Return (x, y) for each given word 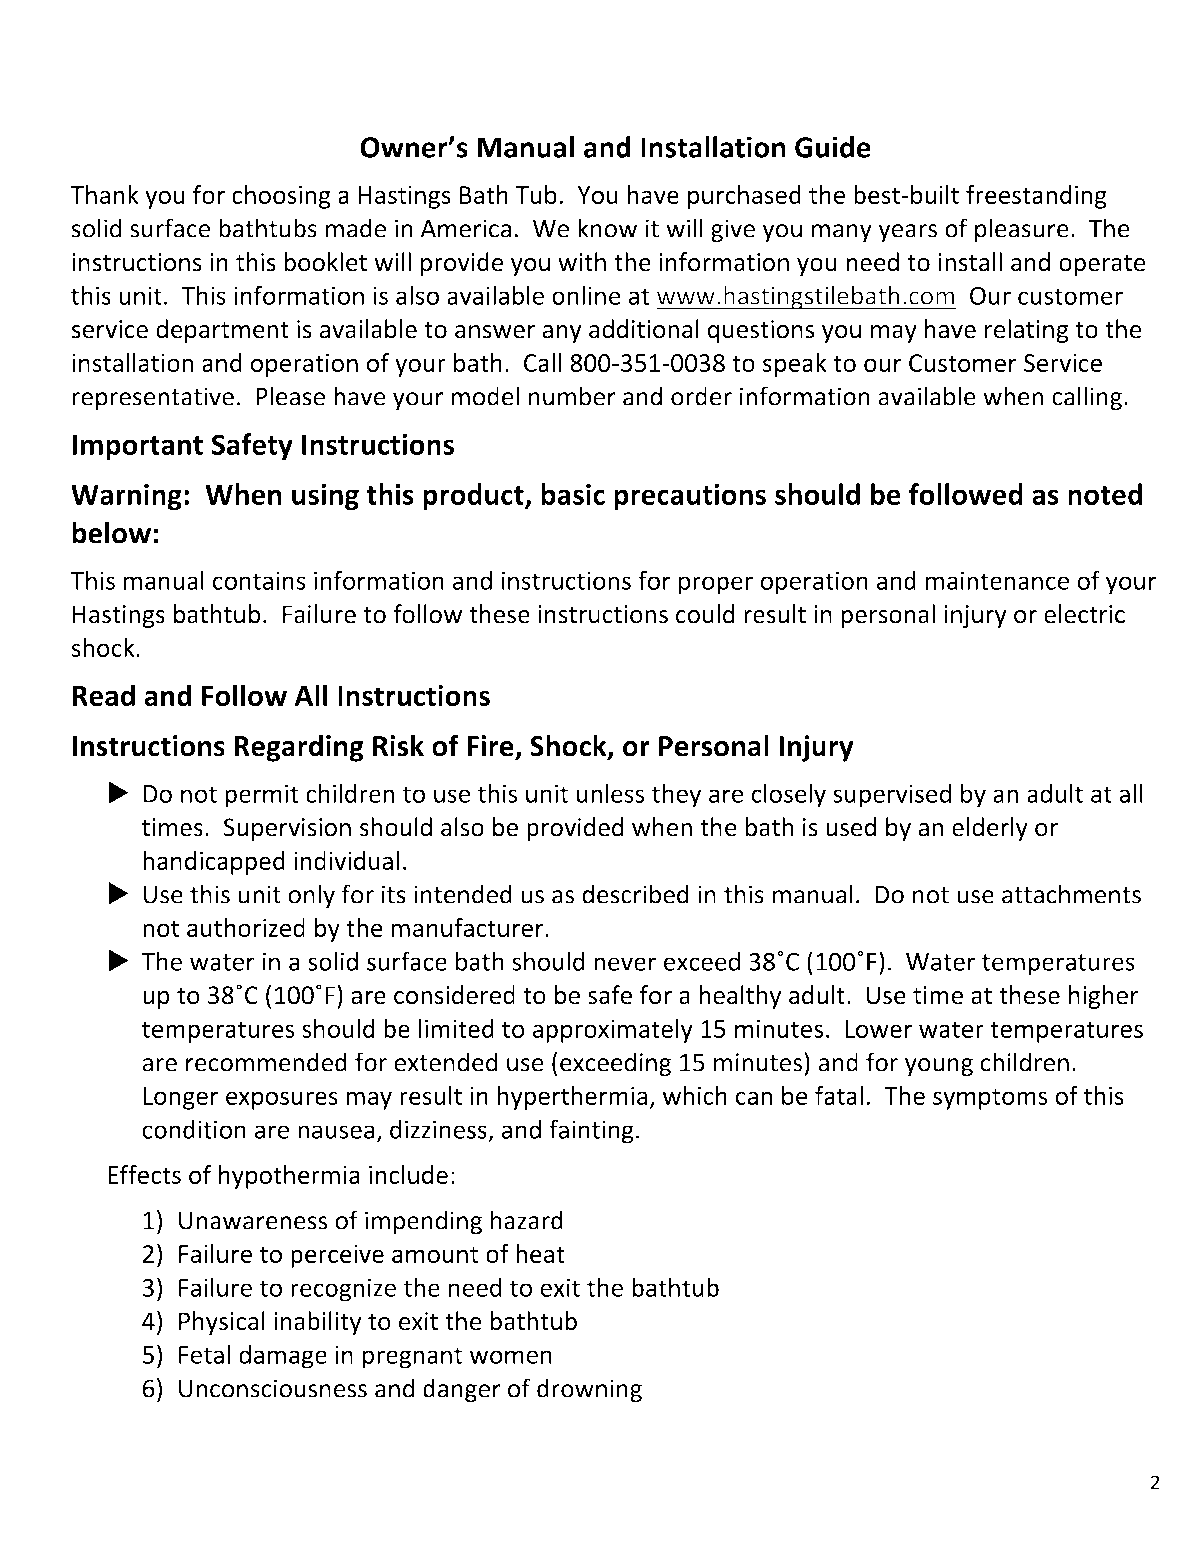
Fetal (204, 1354)
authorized (246, 927)
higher (1104, 997)
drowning (589, 1390)
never (625, 964)
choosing (281, 197)
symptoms (990, 1099)
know (607, 228)
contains (259, 580)
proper (716, 585)
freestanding (1036, 197)
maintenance (997, 580)
